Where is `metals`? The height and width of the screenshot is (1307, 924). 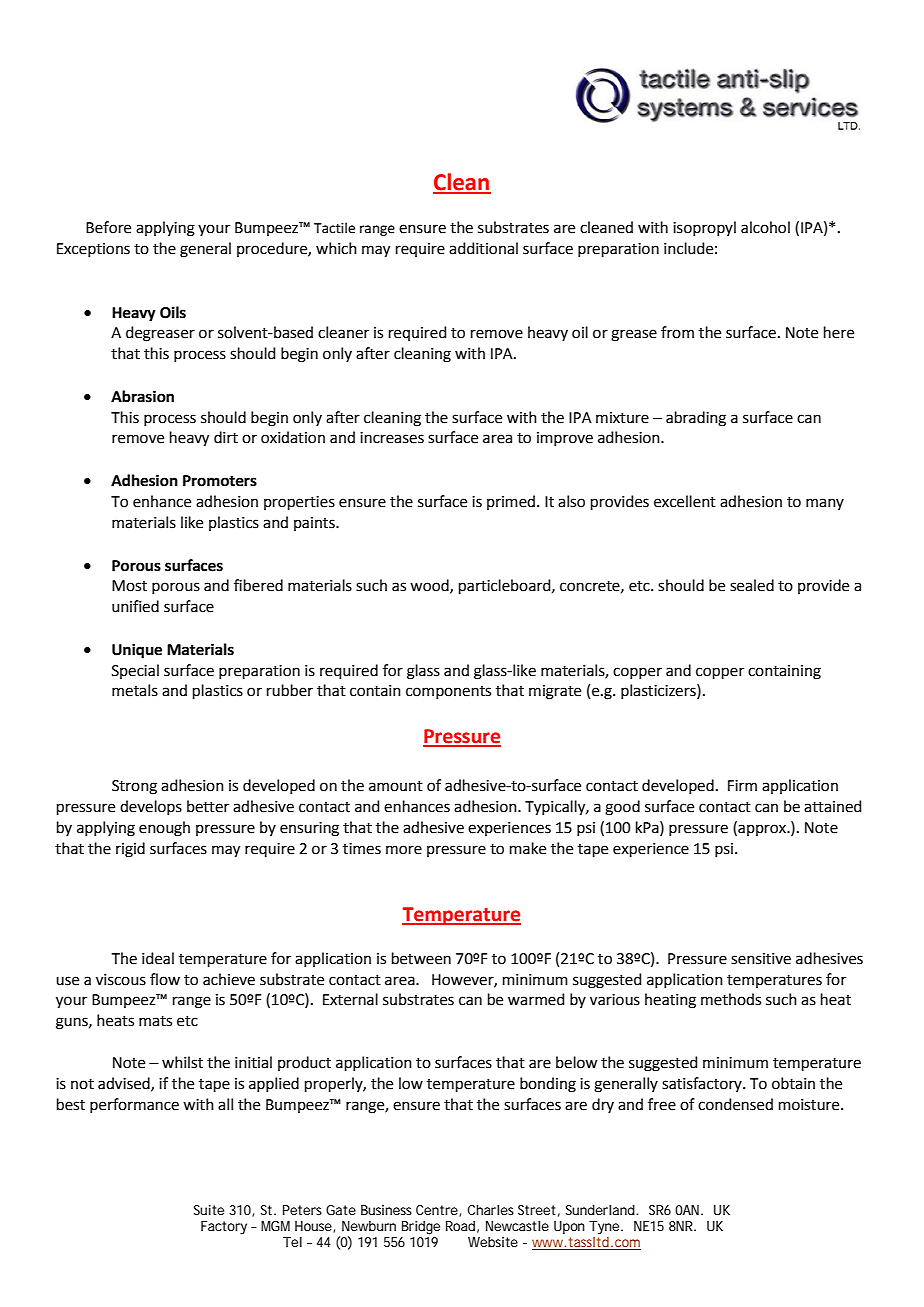 metals is located at coordinates (135, 690).
